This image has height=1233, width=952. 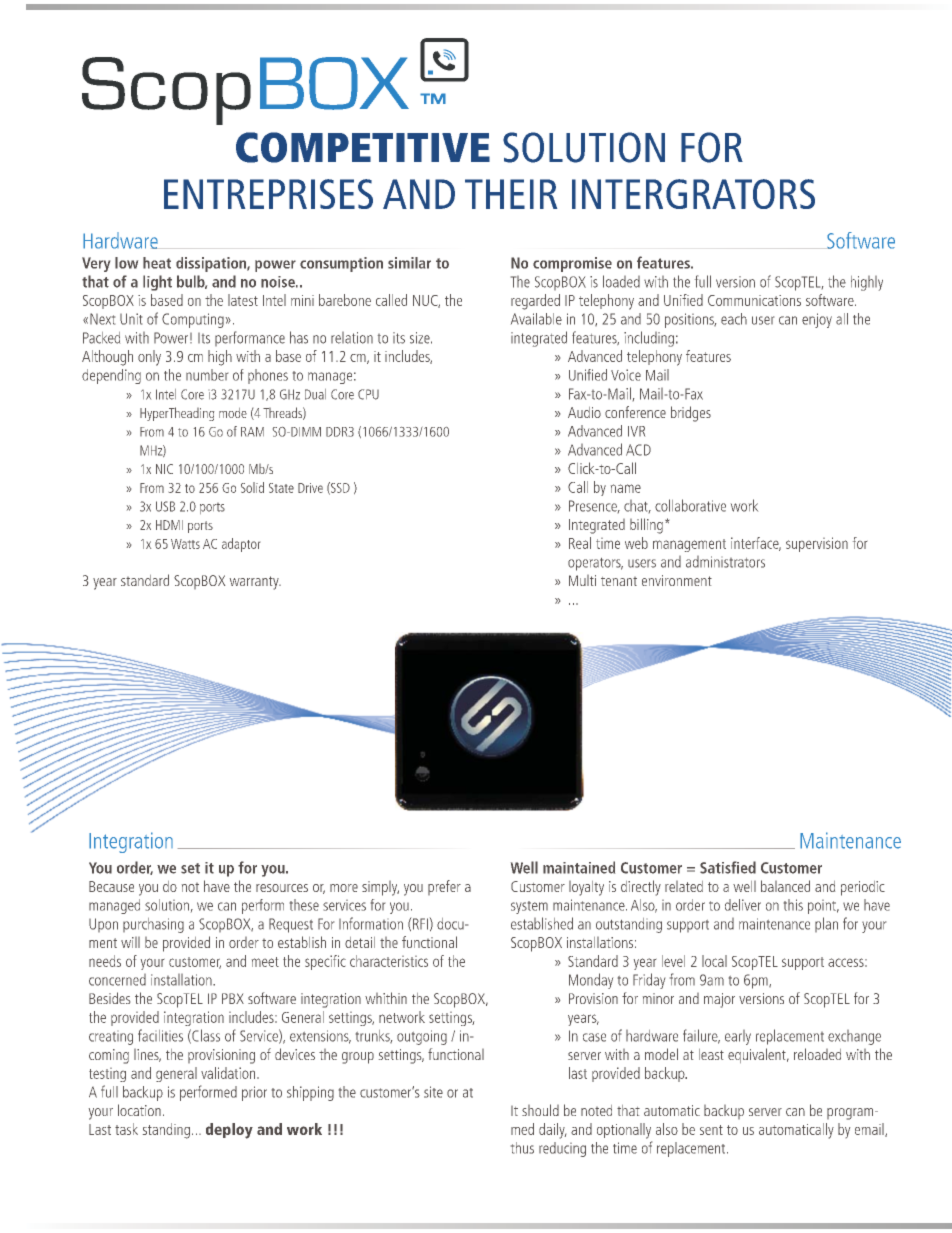 I want to click on Communications, so click(x=754, y=300).
